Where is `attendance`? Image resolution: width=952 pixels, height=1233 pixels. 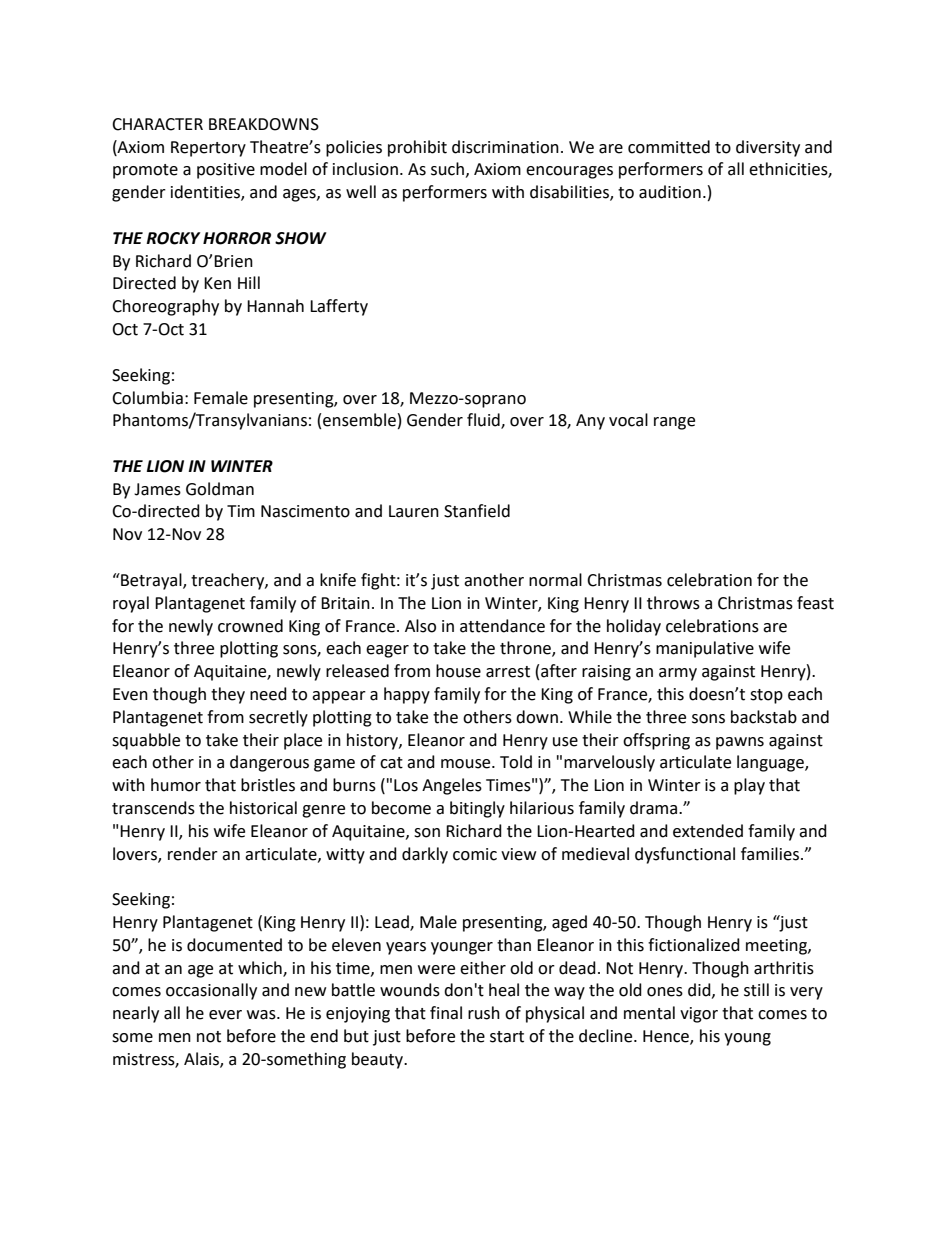 attendance is located at coordinates (502, 626).
